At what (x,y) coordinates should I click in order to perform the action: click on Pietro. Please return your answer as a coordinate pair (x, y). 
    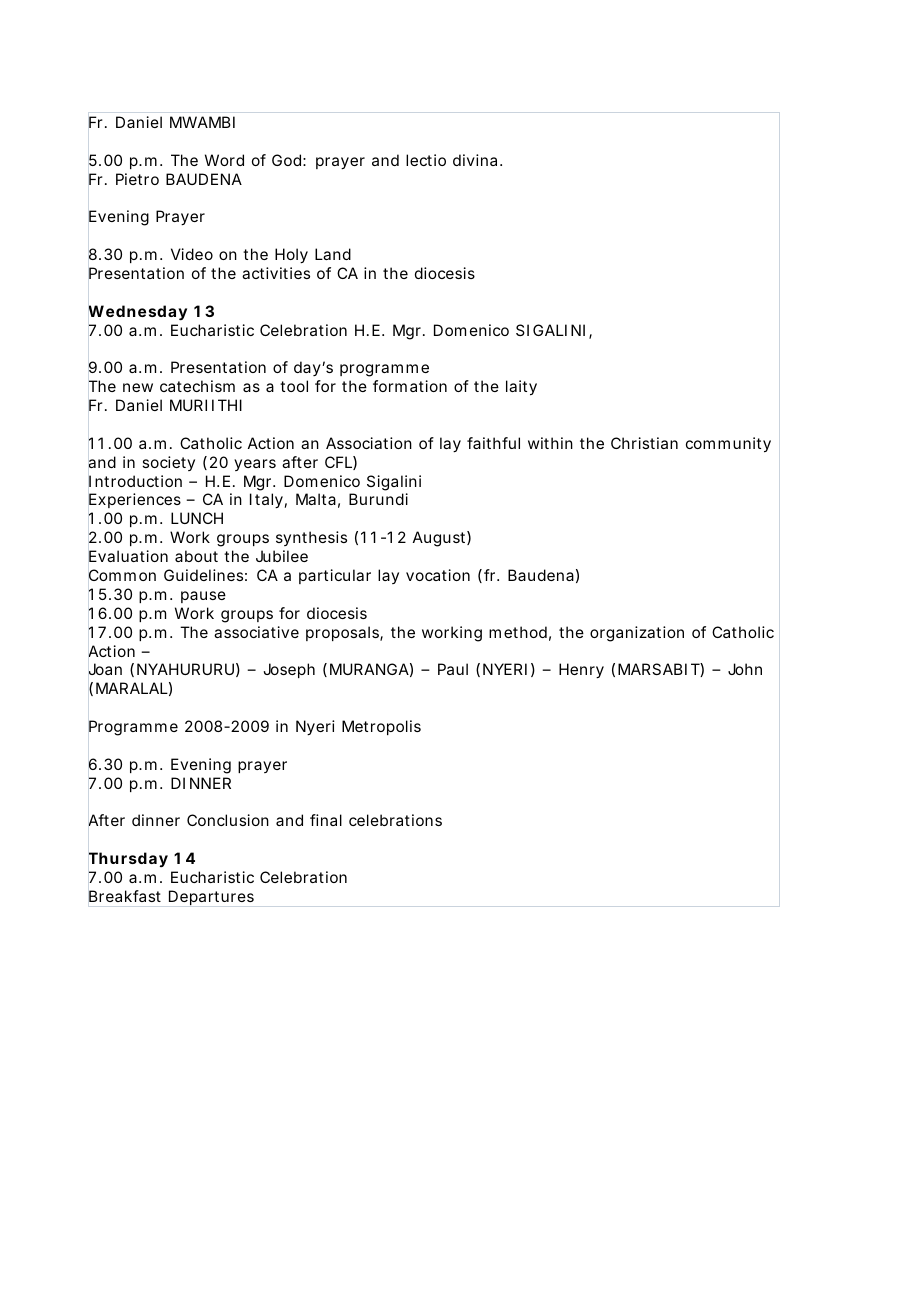
    Looking at the image, I should click on (137, 179).
